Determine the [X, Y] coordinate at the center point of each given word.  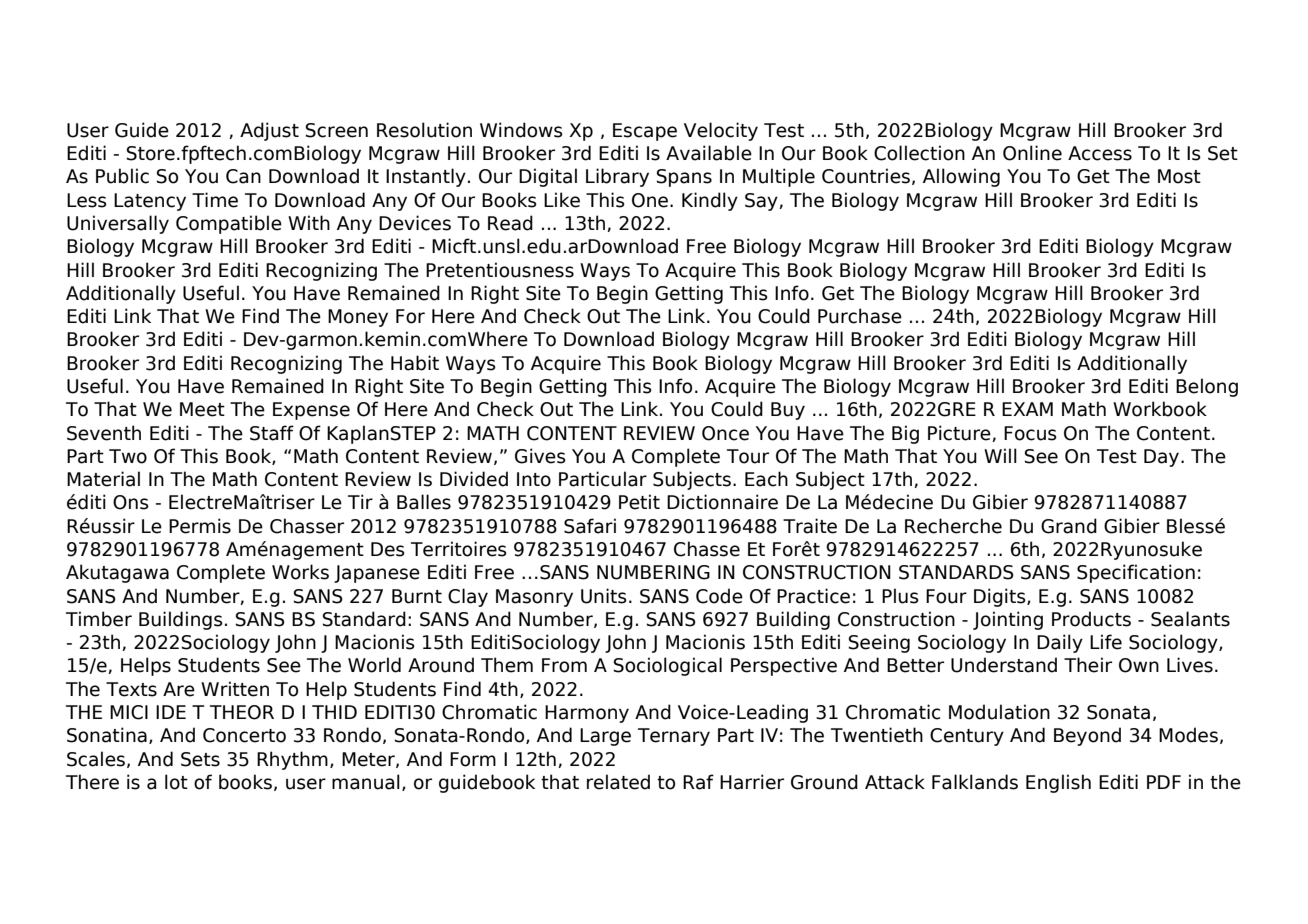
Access [1100, 153]
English [1058, 783]
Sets [200, 759]
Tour [748, 456]
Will [1000, 455]
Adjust [269, 131]
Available [709, 153]
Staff [272, 433]
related [618, 782]
